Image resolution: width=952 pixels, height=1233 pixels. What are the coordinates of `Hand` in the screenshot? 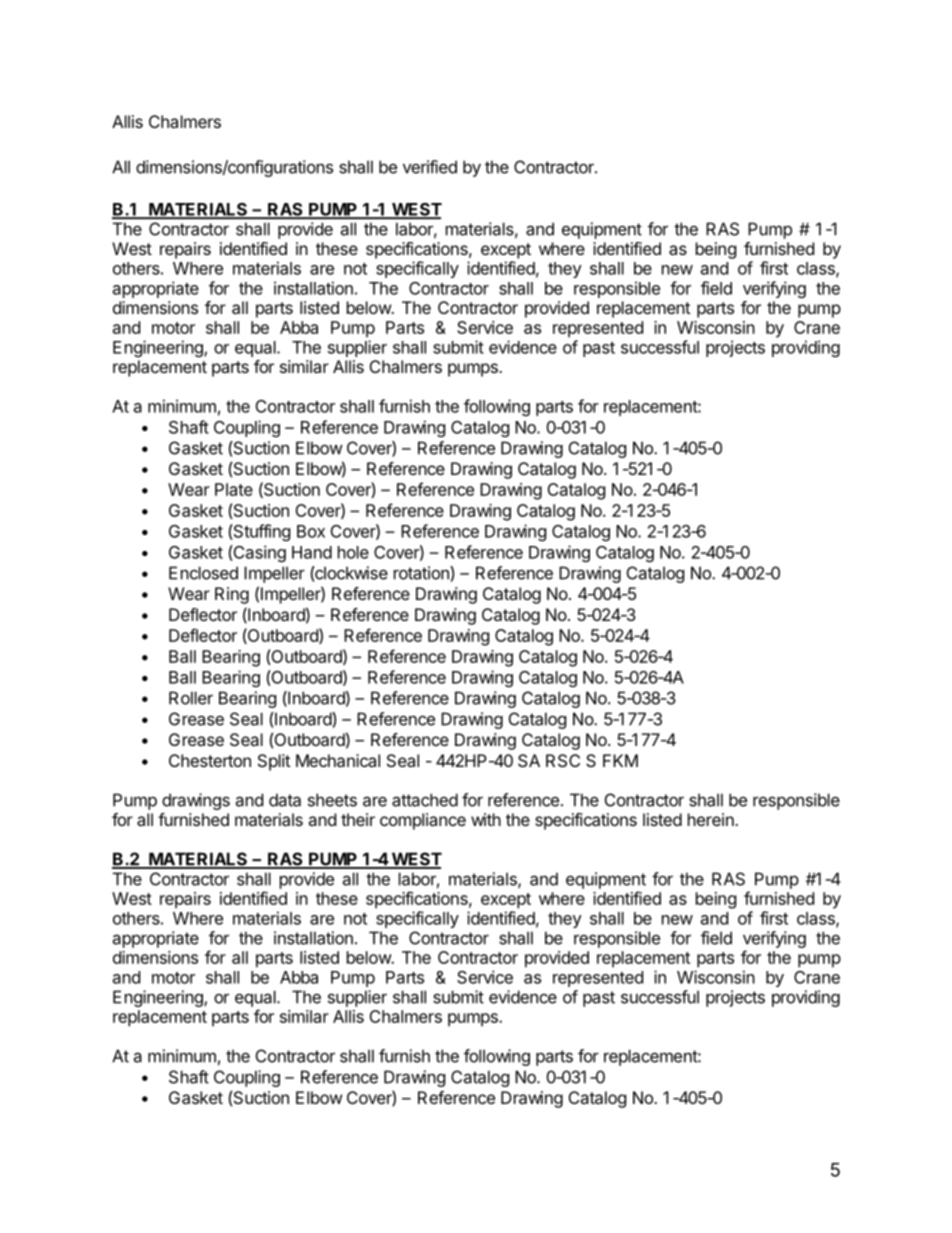 It's located at (312, 552).
